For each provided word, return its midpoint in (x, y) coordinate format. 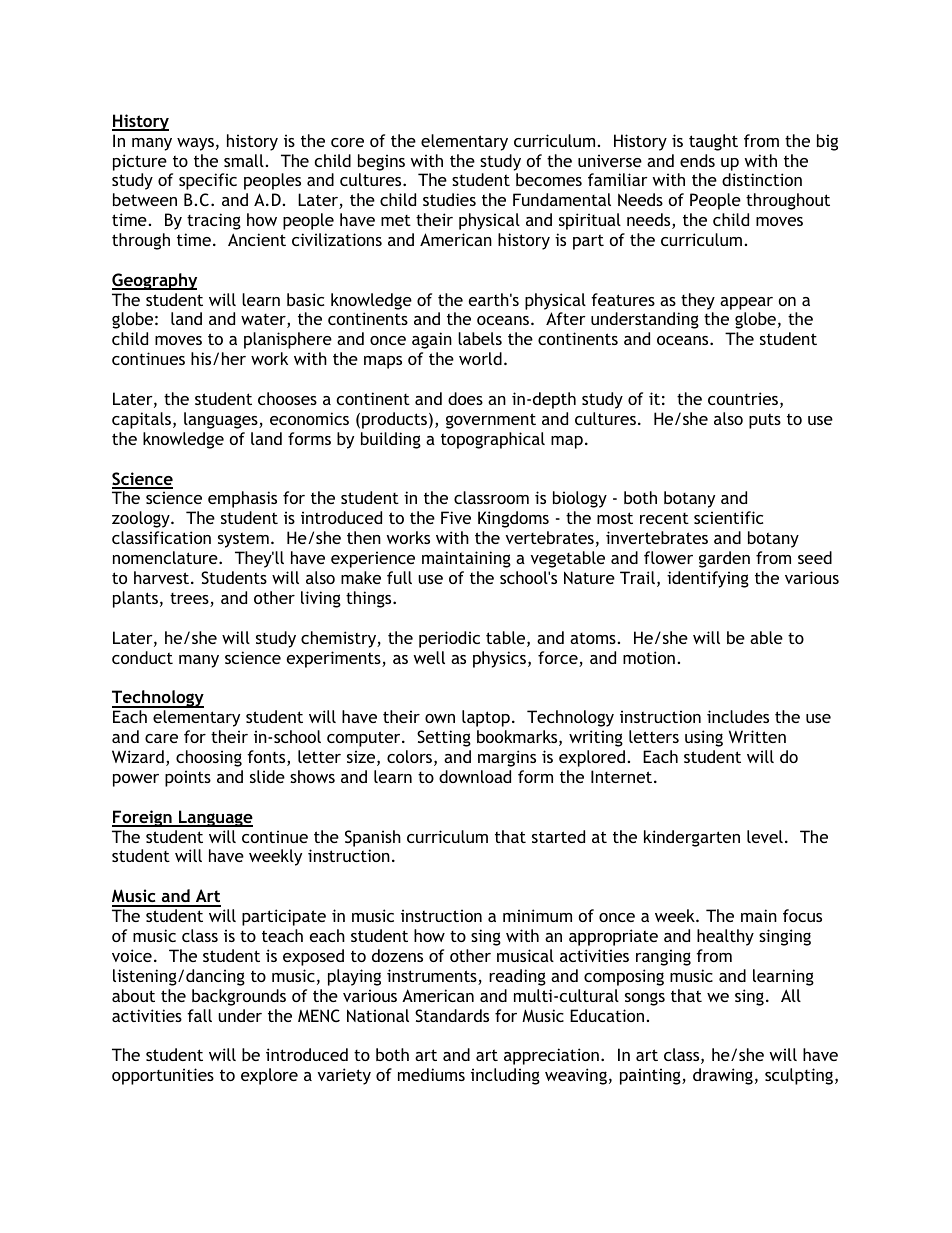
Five (456, 517)
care (161, 738)
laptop (486, 718)
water (264, 321)
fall (199, 1015)
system (243, 540)
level (765, 836)
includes (738, 716)
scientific (728, 517)
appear (746, 303)
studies (449, 199)
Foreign (143, 818)
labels (480, 338)
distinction (762, 179)
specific (208, 181)
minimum (537, 915)
